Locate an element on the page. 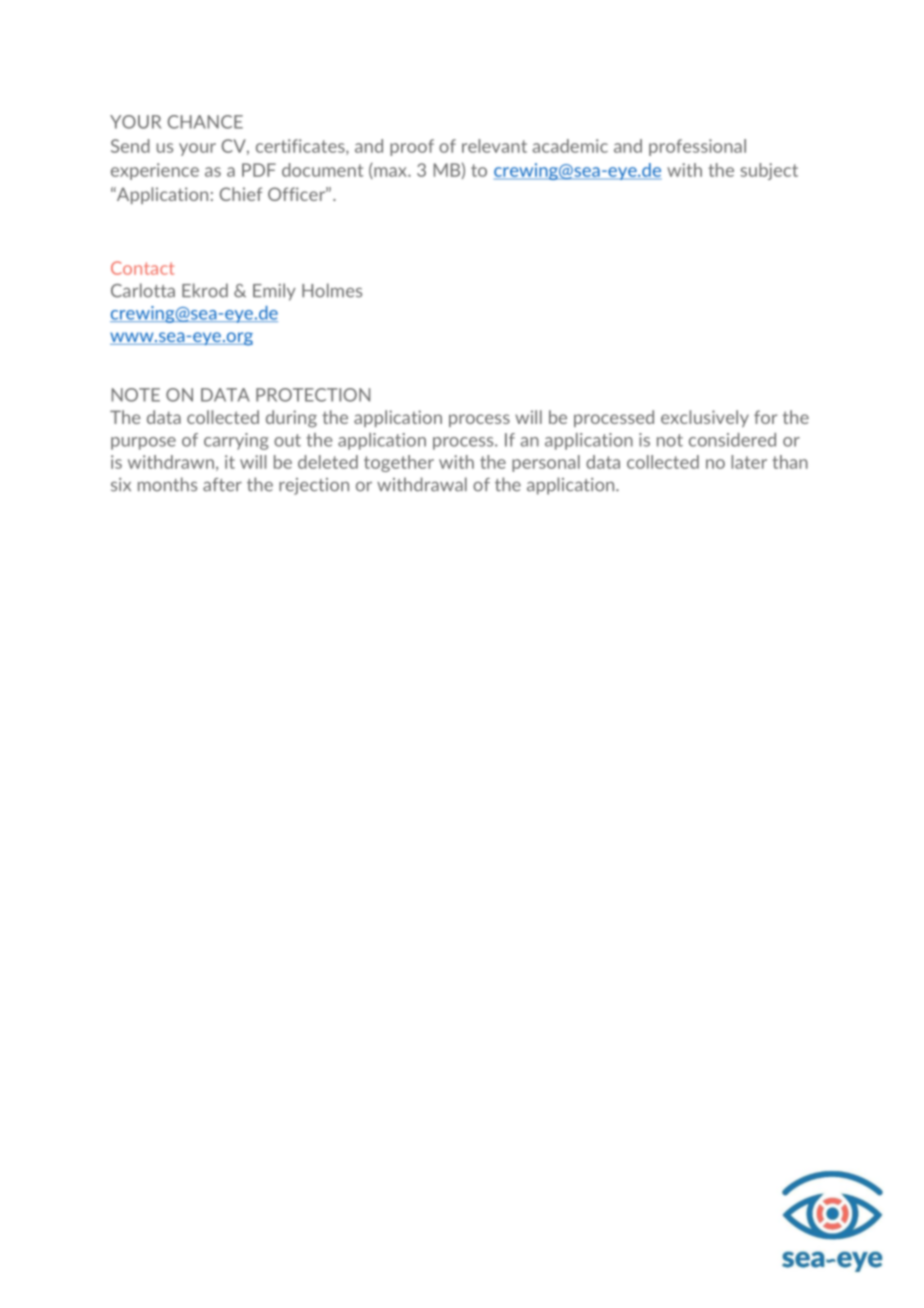 The height and width of the image is (1308, 924). professional is located at coordinates (697, 147).
